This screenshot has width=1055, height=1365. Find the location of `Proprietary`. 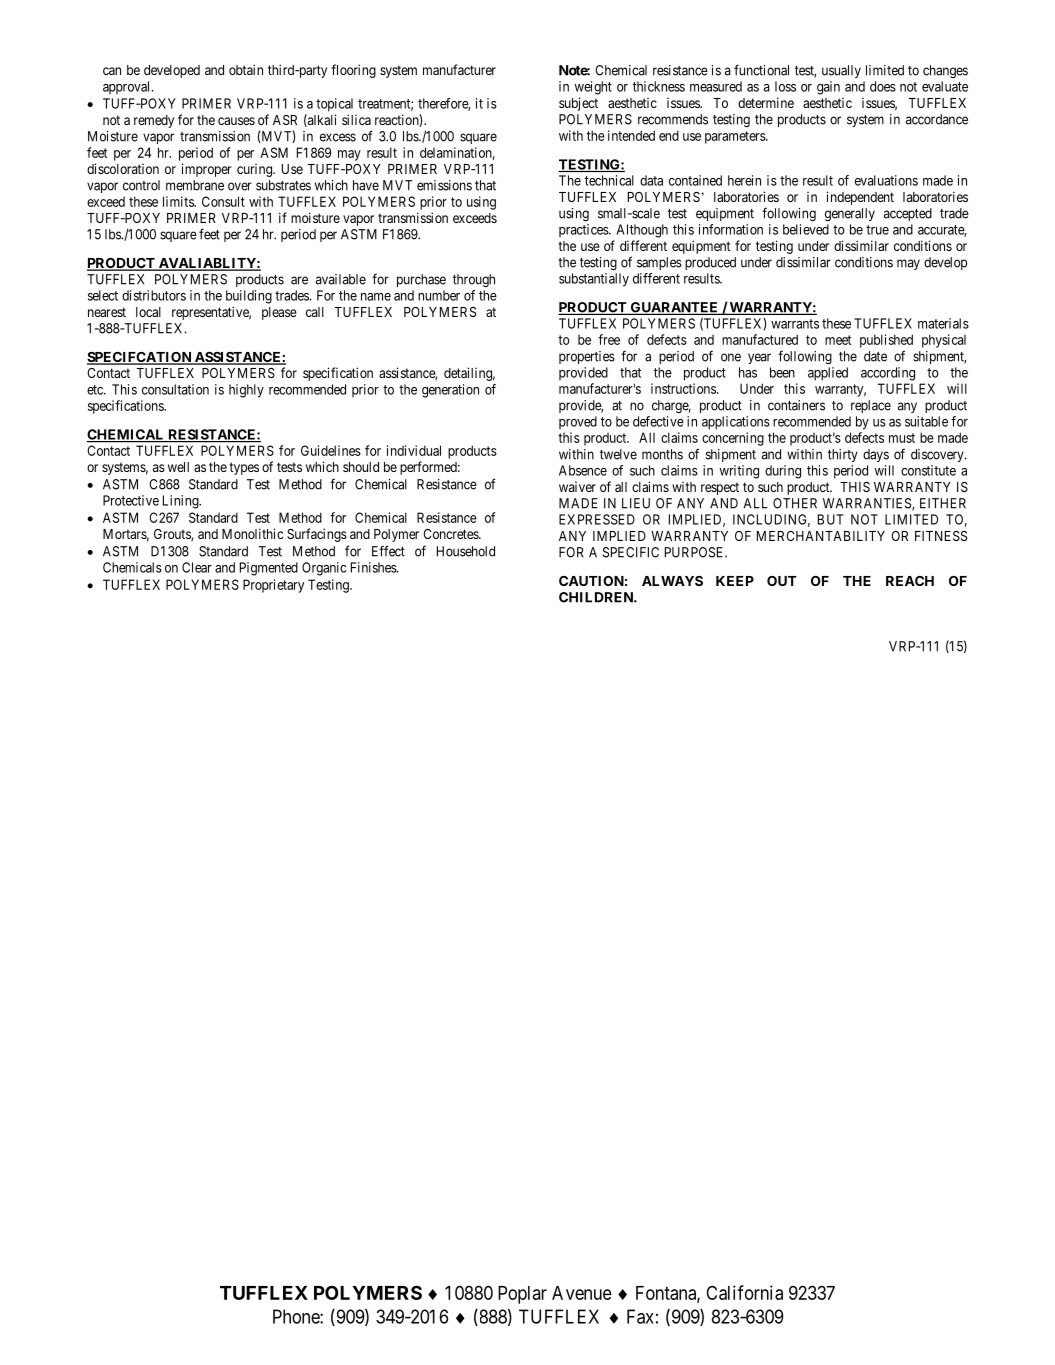

Proprietary is located at coordinates (273, 586).
